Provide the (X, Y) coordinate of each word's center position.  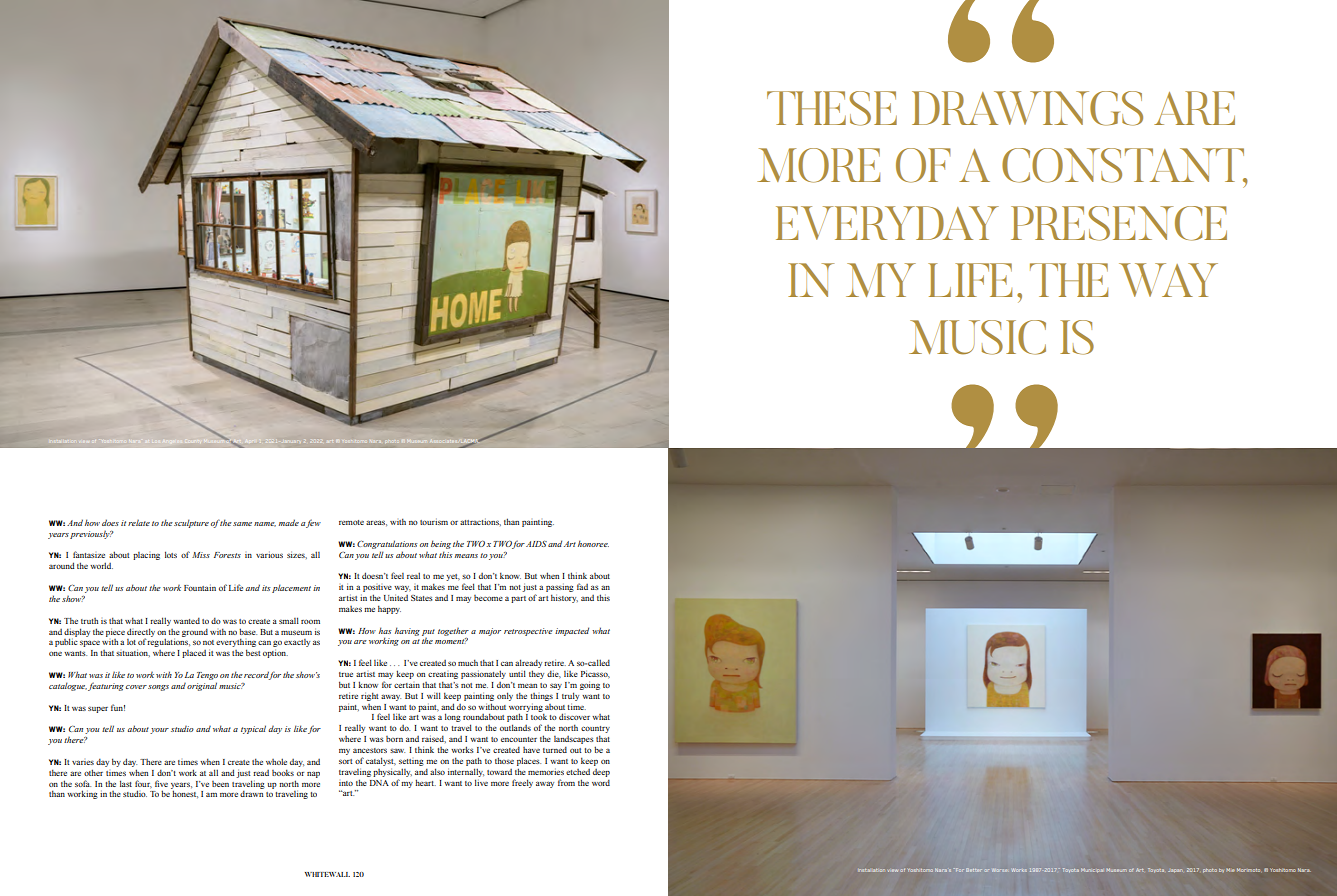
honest (185, 794)
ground (195, 633)
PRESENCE (1119, 223)
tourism (434, 521)
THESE (832, 108)
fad (582, 586)
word (601, 783)
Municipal (1092, 870)
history (564, 598)
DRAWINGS (1027, 108)
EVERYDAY (887, 223)
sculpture (191, 523)
